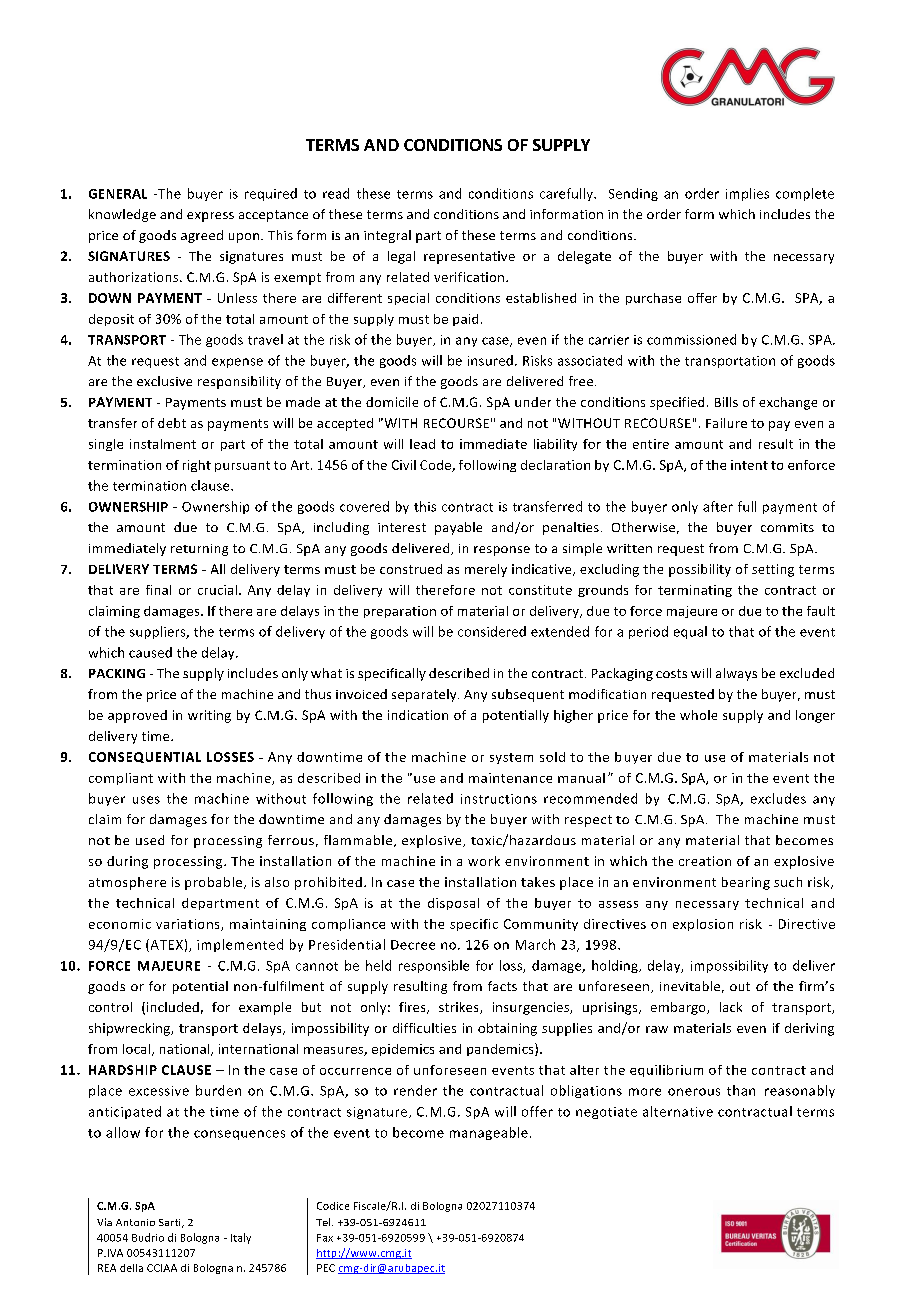 The image size is (924, 1308). I want to click on agreed, so click(202, 236).
